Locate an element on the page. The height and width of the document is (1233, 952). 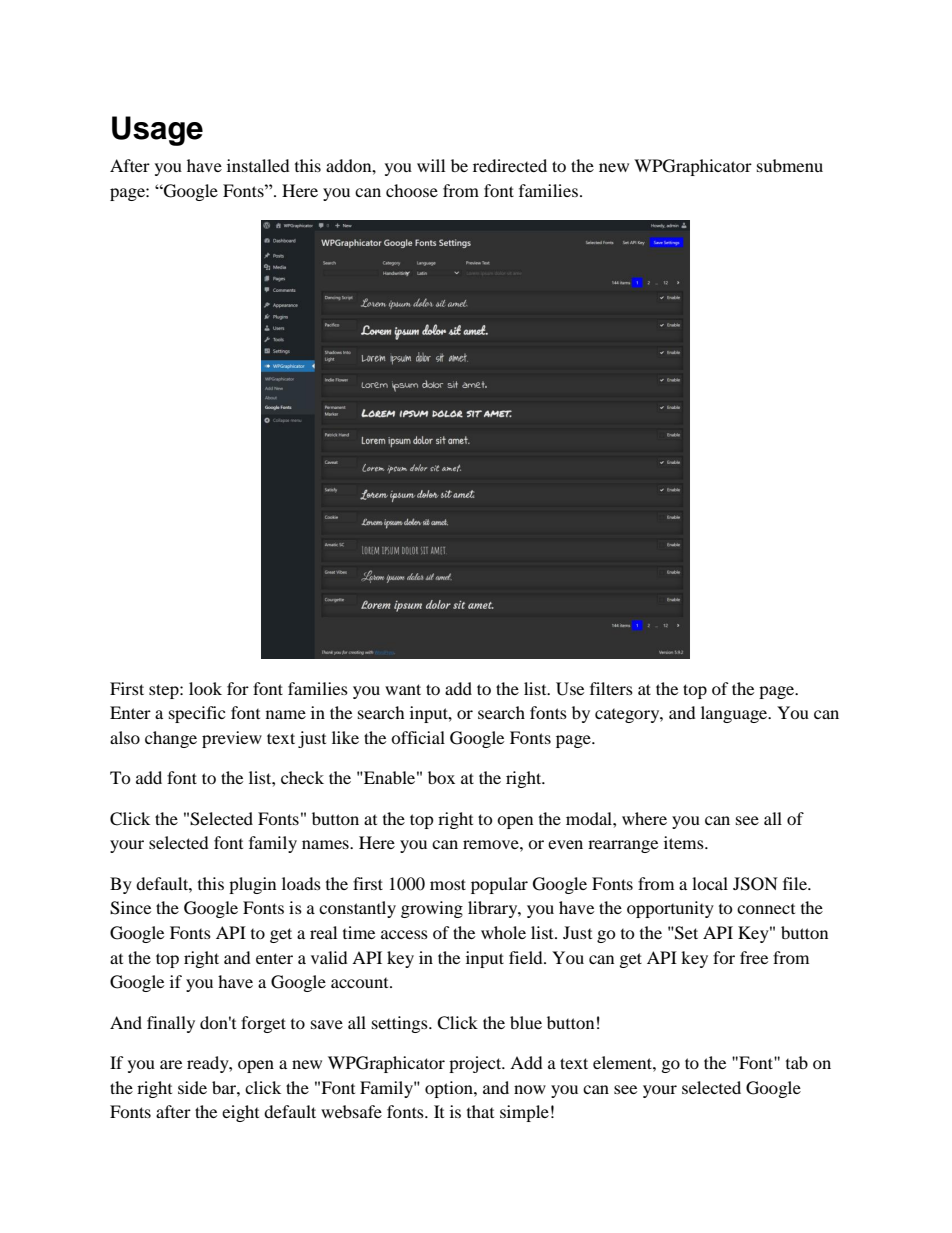
submenu is located at coordinates (790, 165).
